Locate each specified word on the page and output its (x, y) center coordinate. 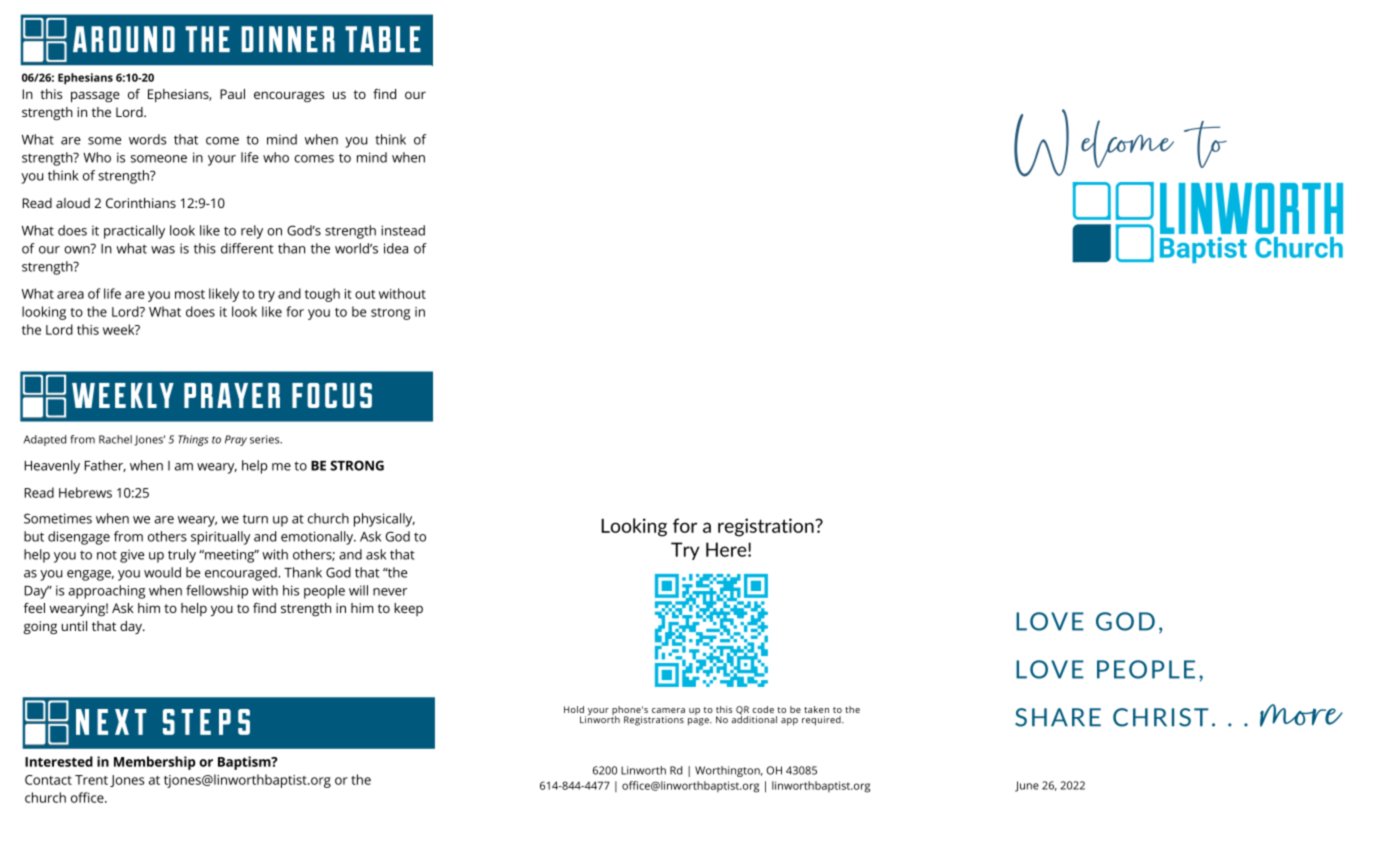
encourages (289, 96)
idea (396, 248)
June (1027, 786)
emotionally (318, 538)
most (190, 294)
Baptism (245, 763)
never (390, 592)
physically (384, 520)
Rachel (115, 439)
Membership (154, 763)
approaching (106, 592)
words (148, 139)
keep (408, 609)
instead (403, 230)
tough (322, 295)
